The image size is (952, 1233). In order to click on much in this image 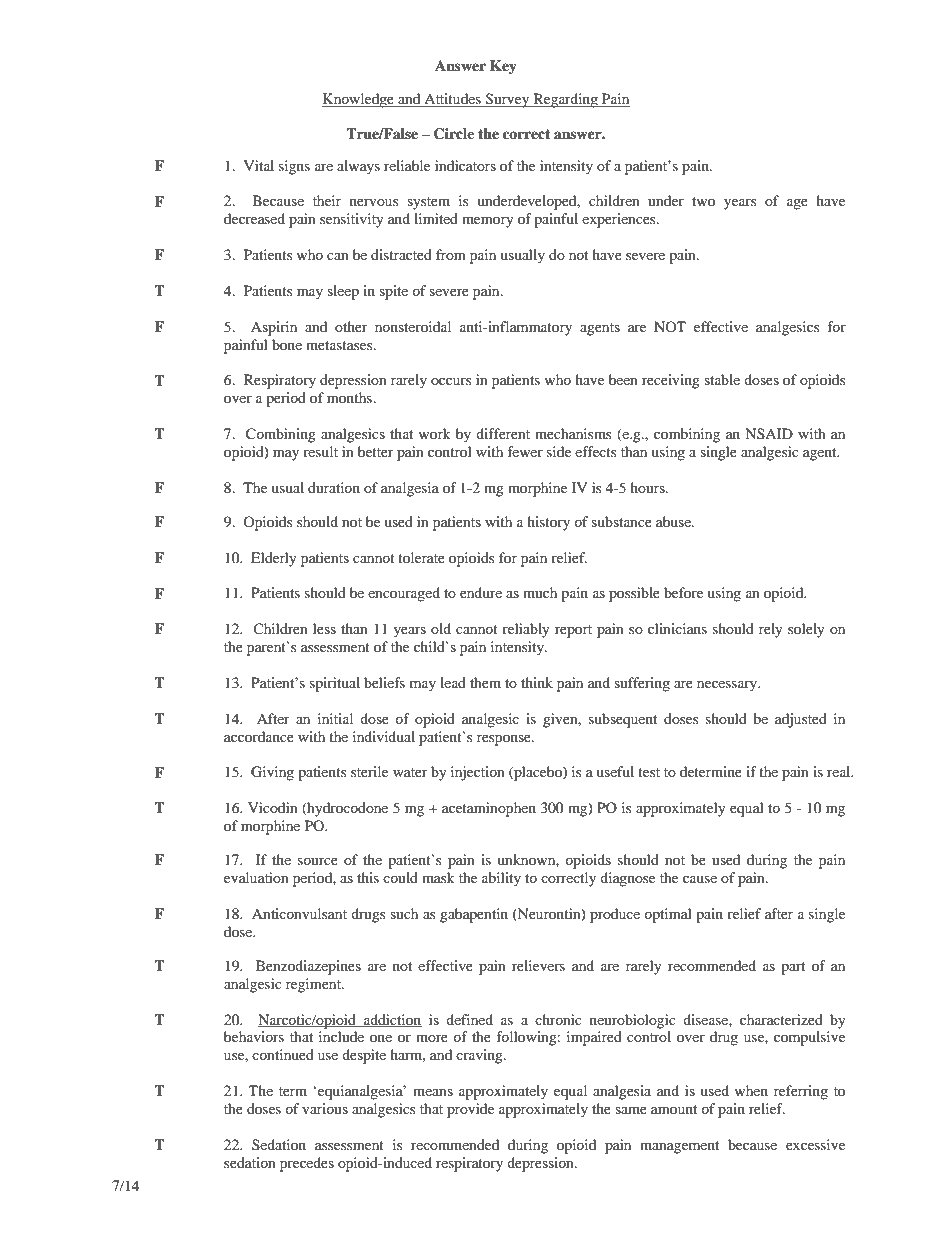, I will do `click(540, 592)`.
